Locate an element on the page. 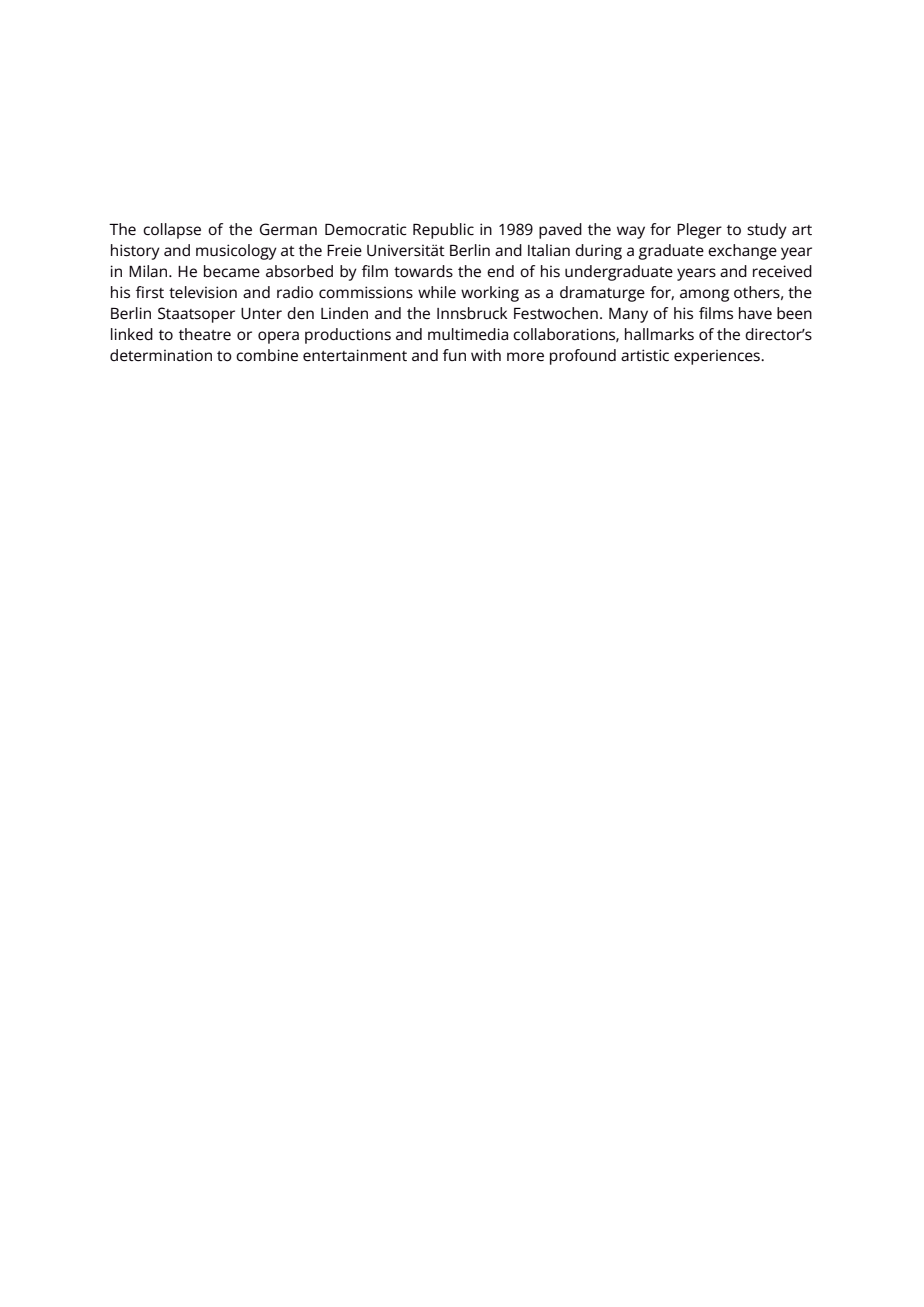 The width and height of the page is (924, 1307). collapse is located at coordinates (172, 231).
